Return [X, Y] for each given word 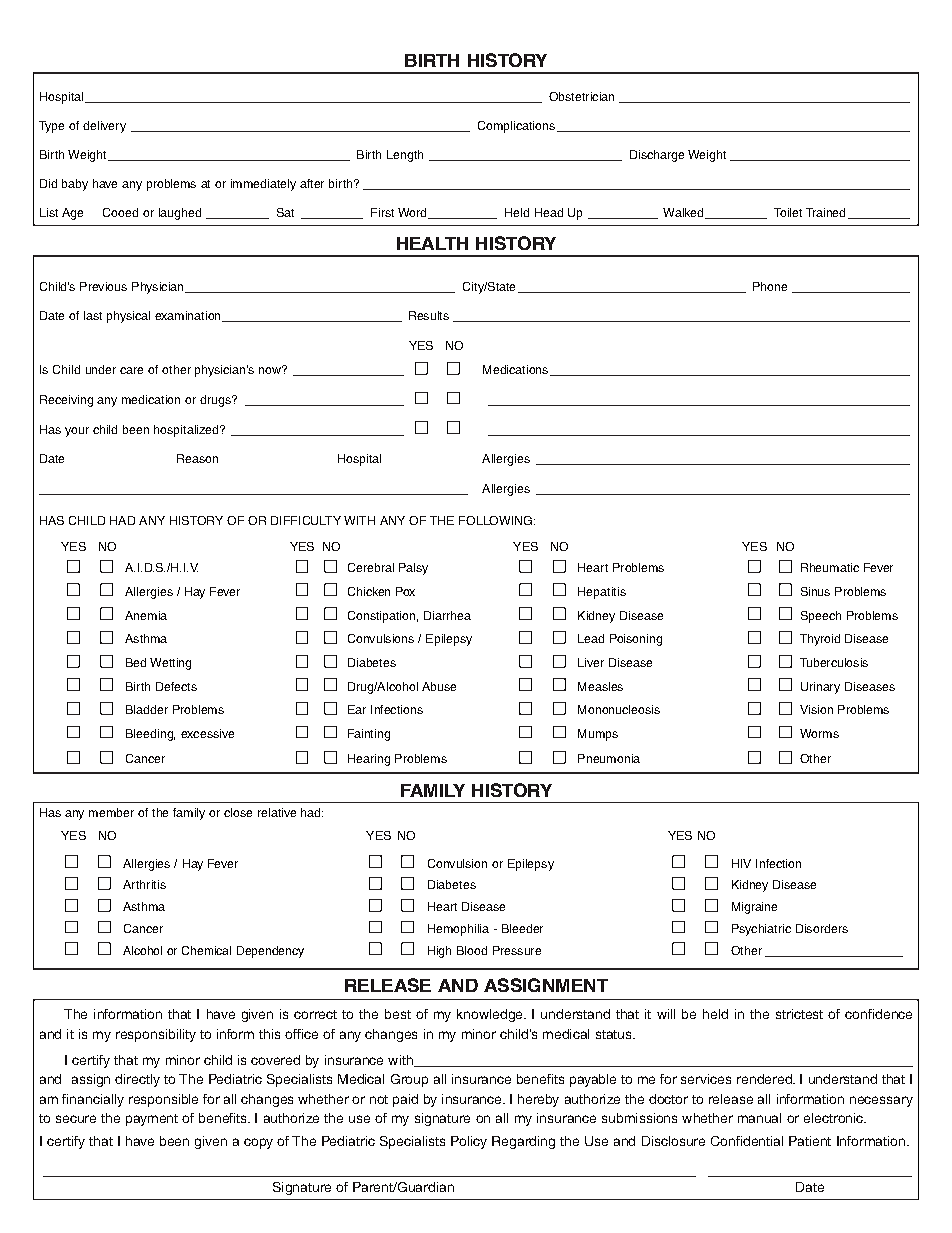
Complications [516, 127]
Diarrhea [447, 615]
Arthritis [144, 884]
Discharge [657, 156]
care [131, 370]
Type [51, 127]
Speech [821, 617]
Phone [770, 286]
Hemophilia [458, 930]
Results [429, 315]
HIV [741, 863]
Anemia [146, 615]
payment [152, 1120]
